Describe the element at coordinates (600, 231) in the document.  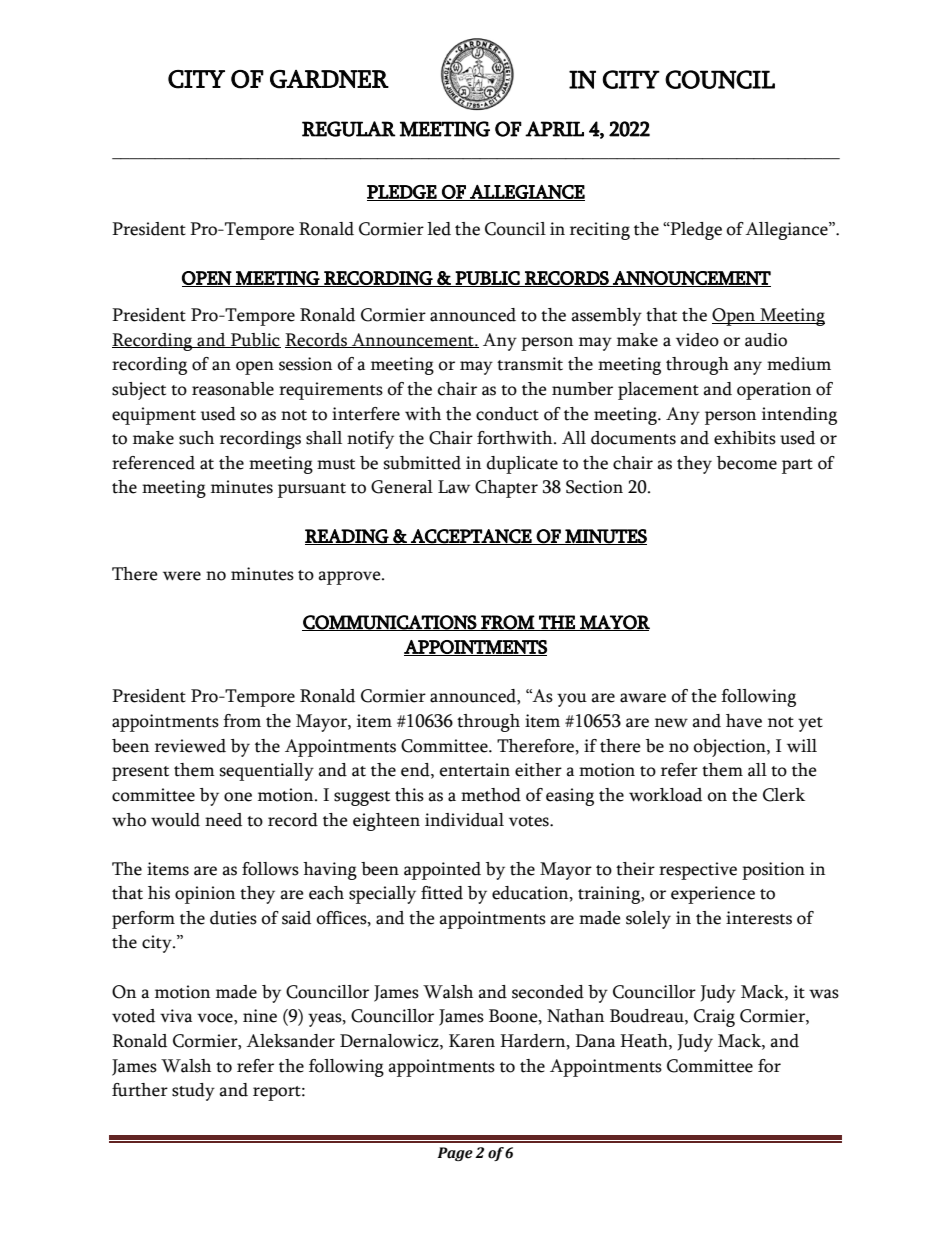
I see `reciting` at that location.
